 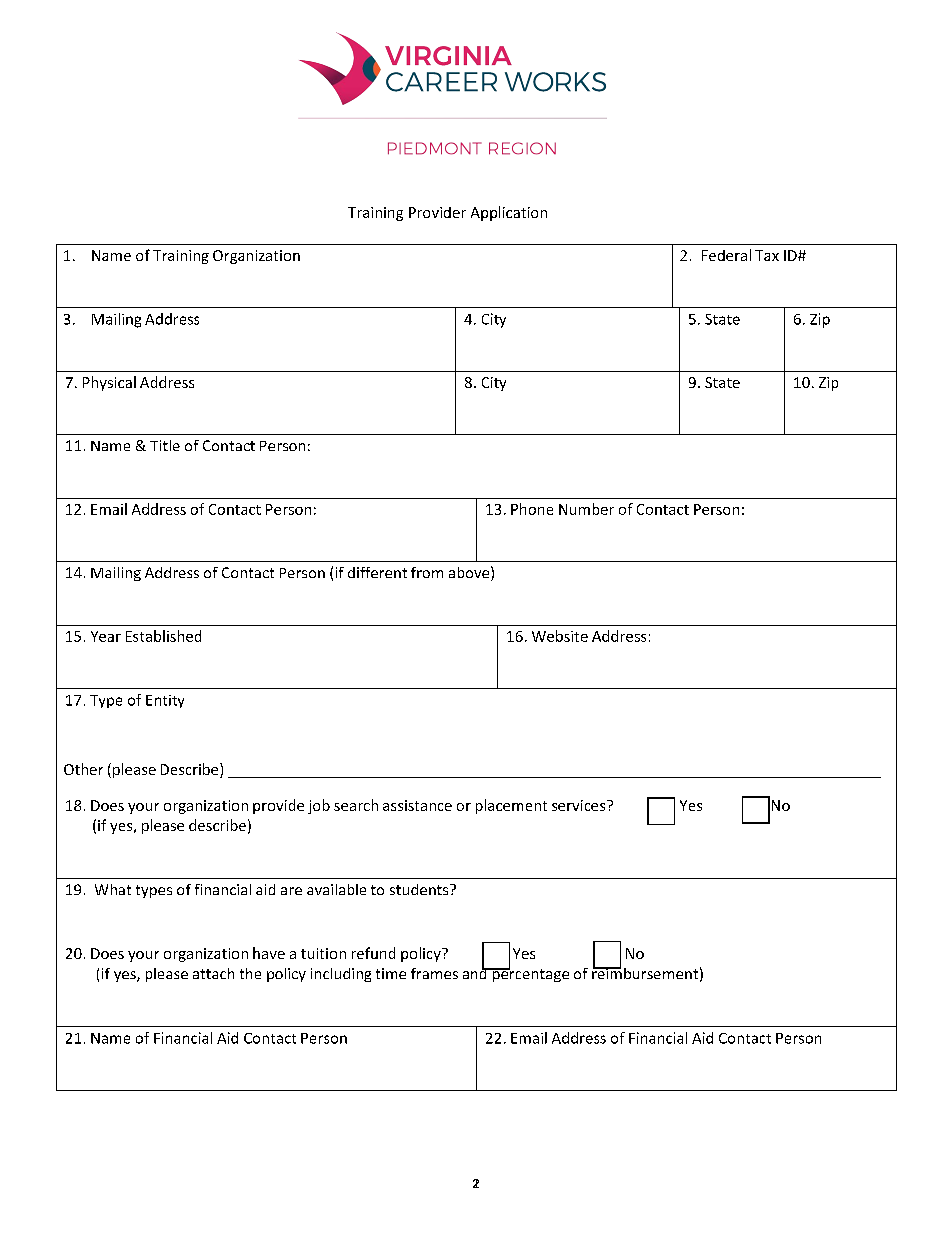 What do you see at coordinates (163, 636) in the image?
I see `Established` at bounding box center [163, 636].
